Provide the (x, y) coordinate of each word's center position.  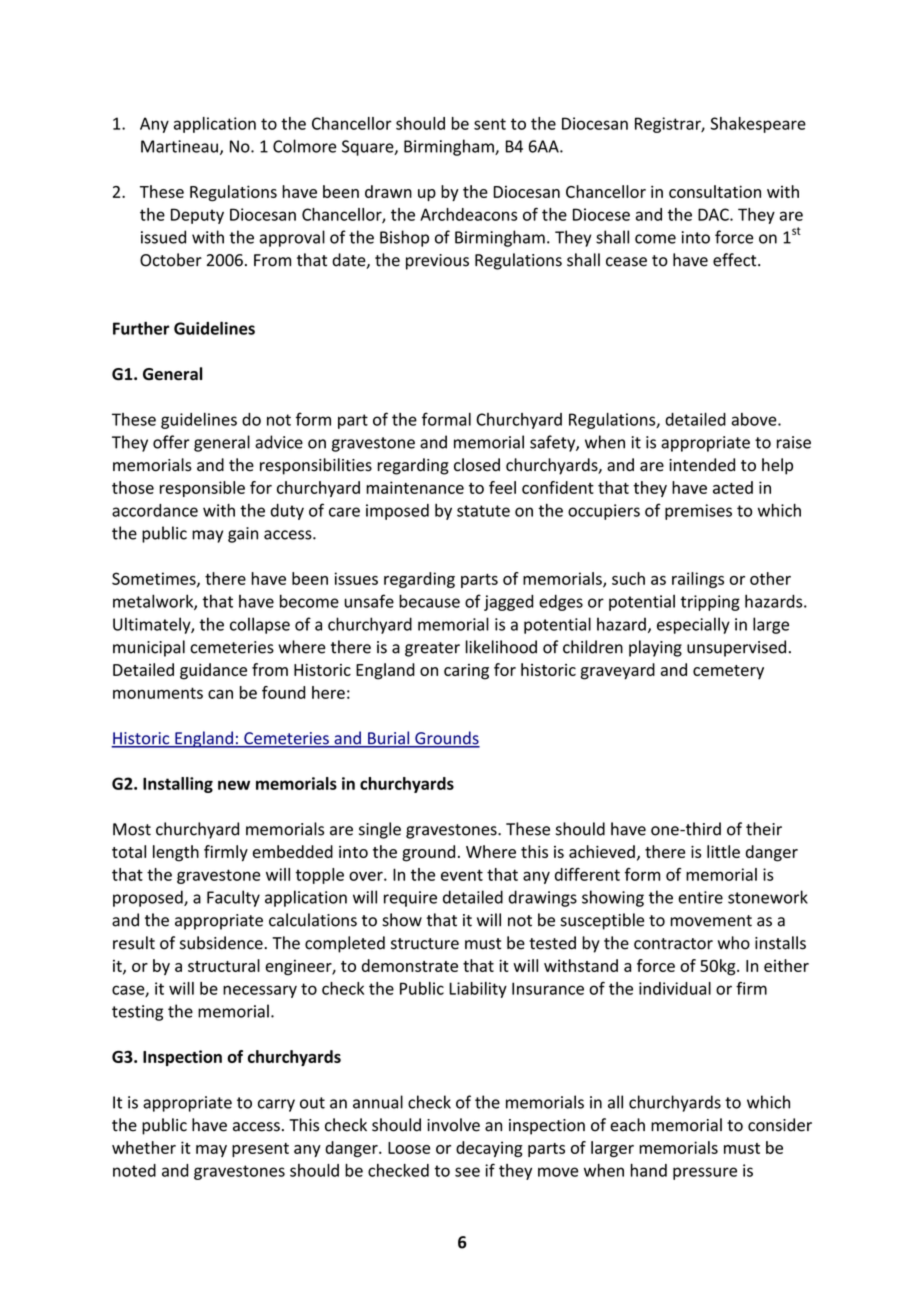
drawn (388, 191)
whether (144, 1147)
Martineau (179, 146)
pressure (705, 1173)
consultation (715, 191)
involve (453, 1125)
